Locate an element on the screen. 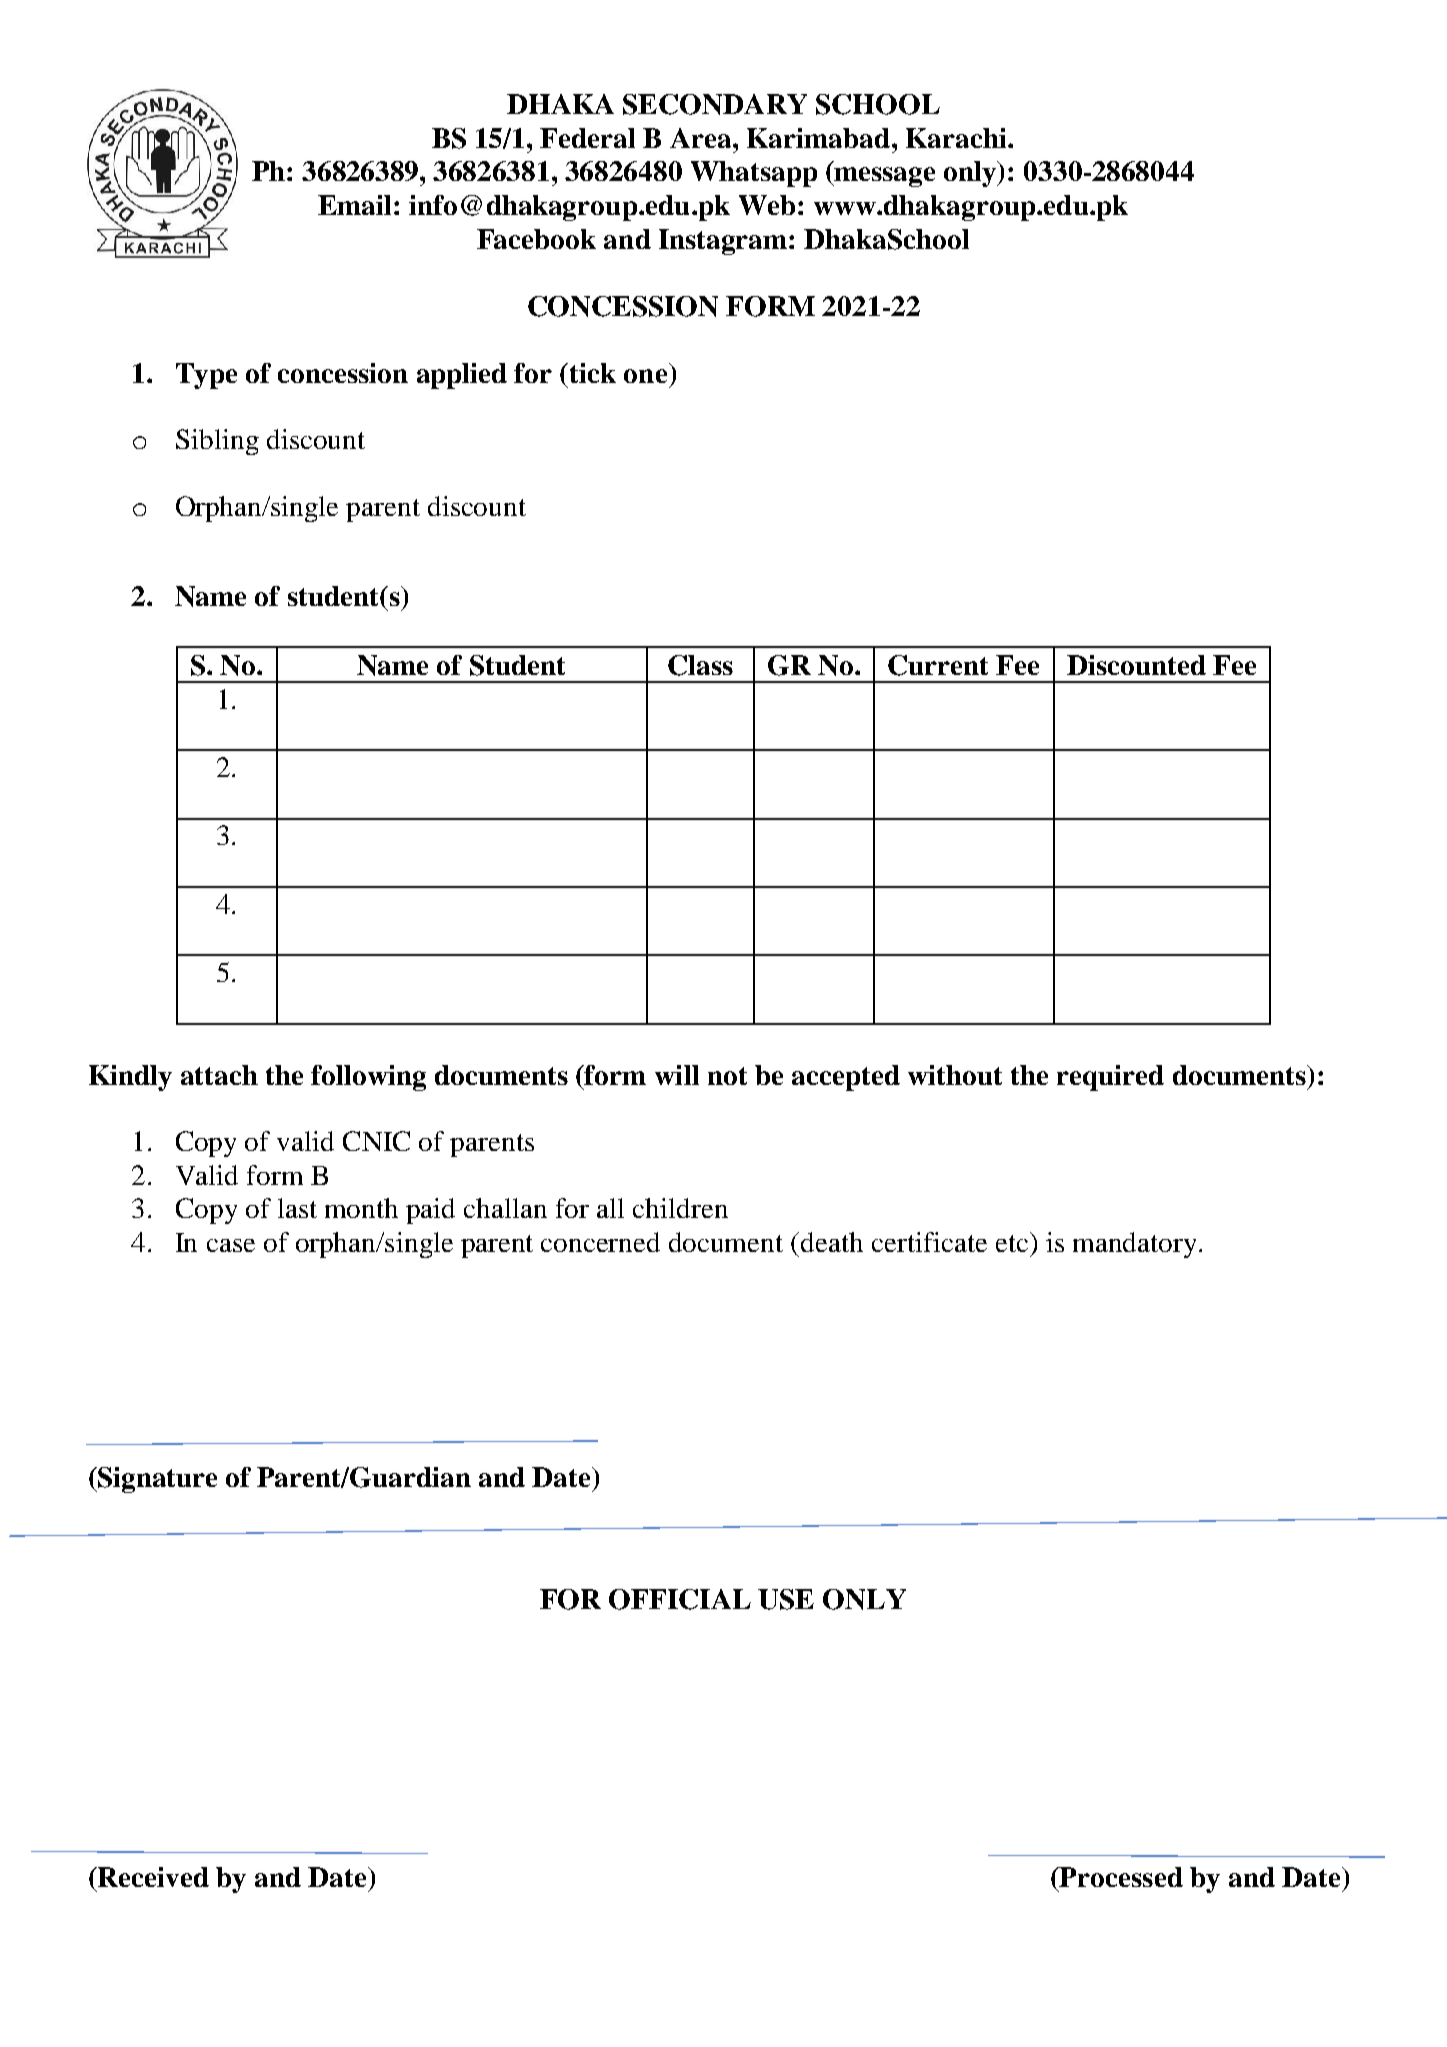  Karachi is located at coordinates (957, 138).
